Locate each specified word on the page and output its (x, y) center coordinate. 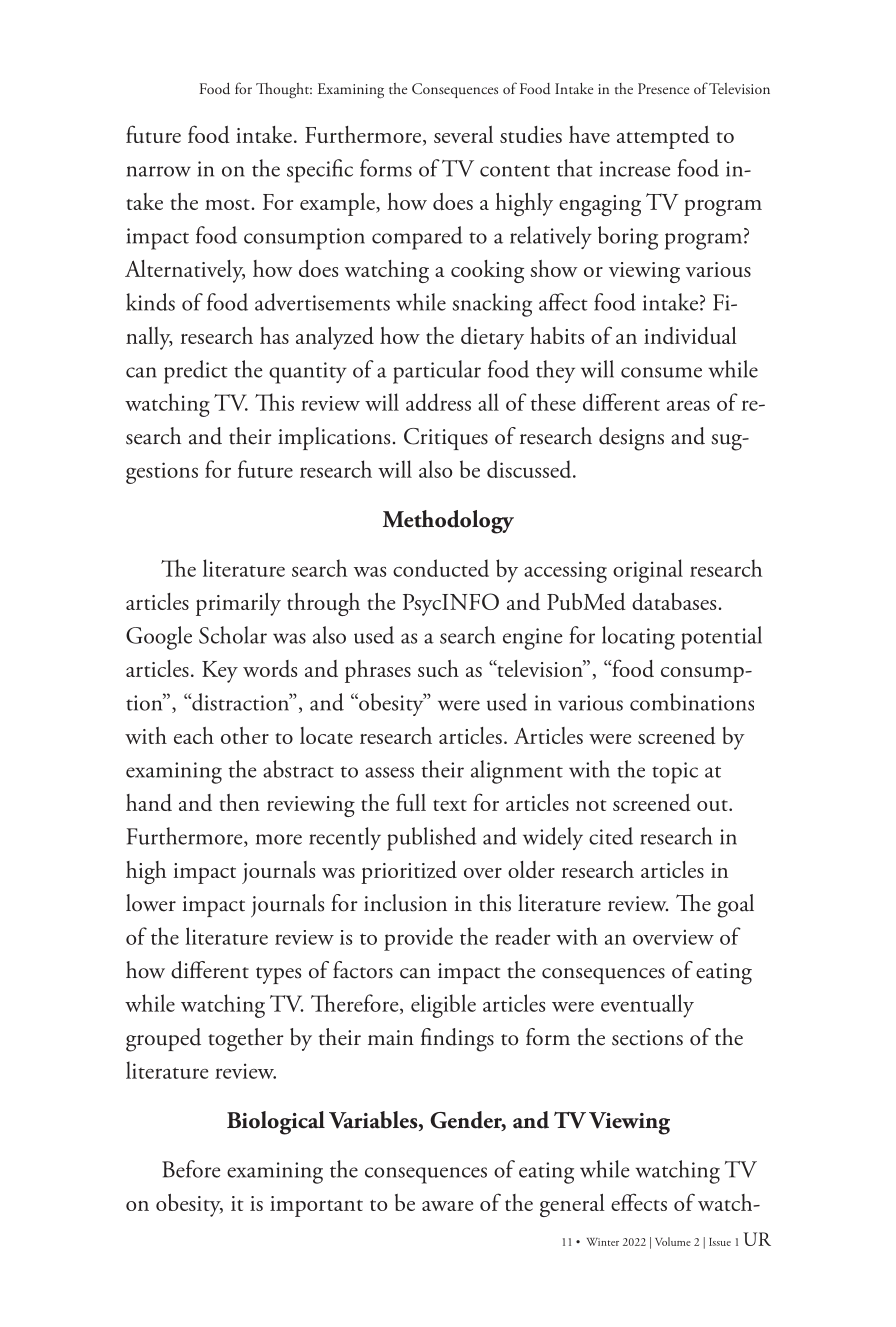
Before (191, 1169)
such (438, 668)
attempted (663, 137)
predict (196, 372)
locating (638, 638)
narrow (159, 171)
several (463, 134)
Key (220, 672)
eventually (647, 1006)
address (438, 402)
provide (418, 939)
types (278, 975)
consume (661, 372)
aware (447, 1206)
